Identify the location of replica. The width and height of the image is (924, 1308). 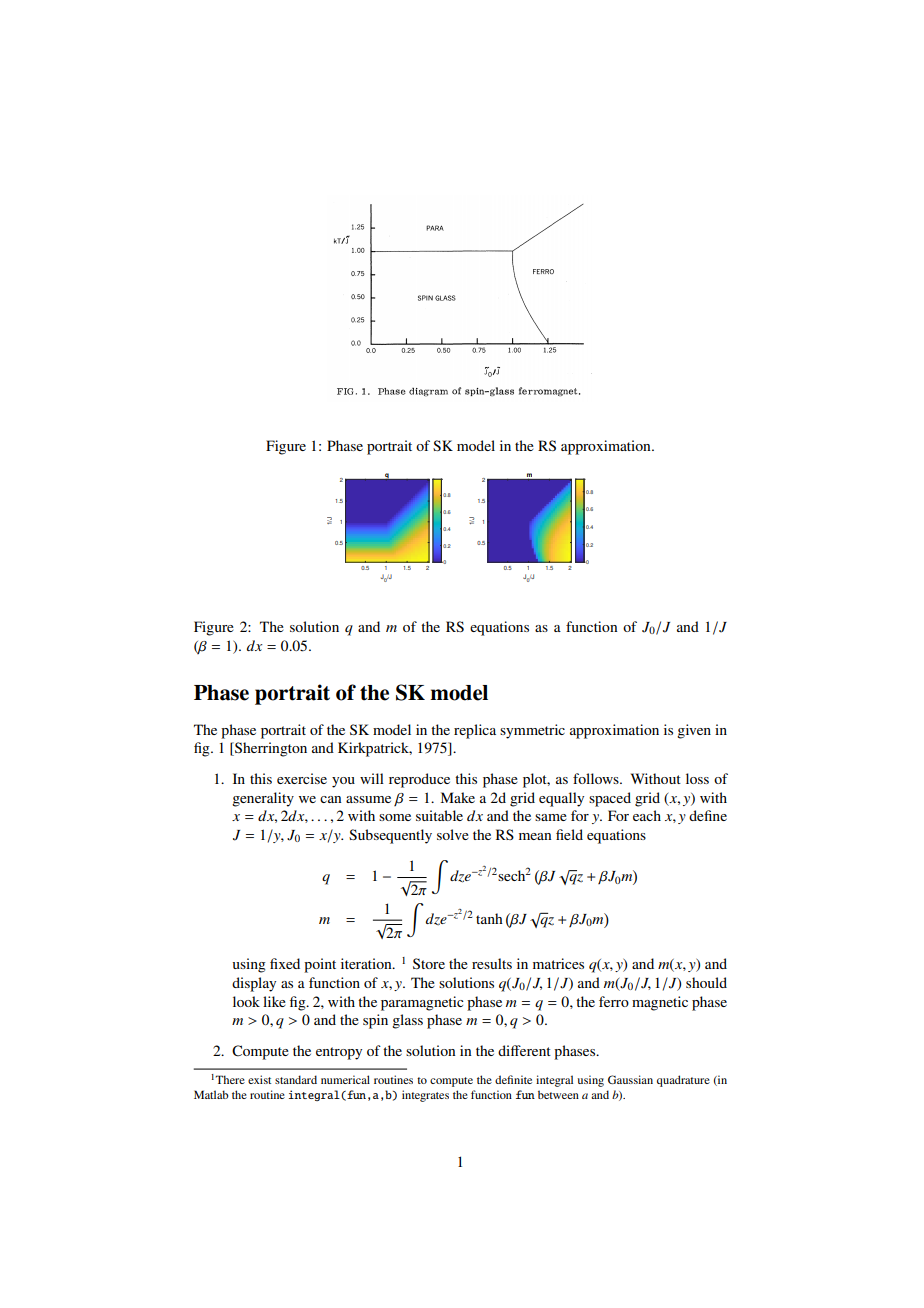
(475, 731).
